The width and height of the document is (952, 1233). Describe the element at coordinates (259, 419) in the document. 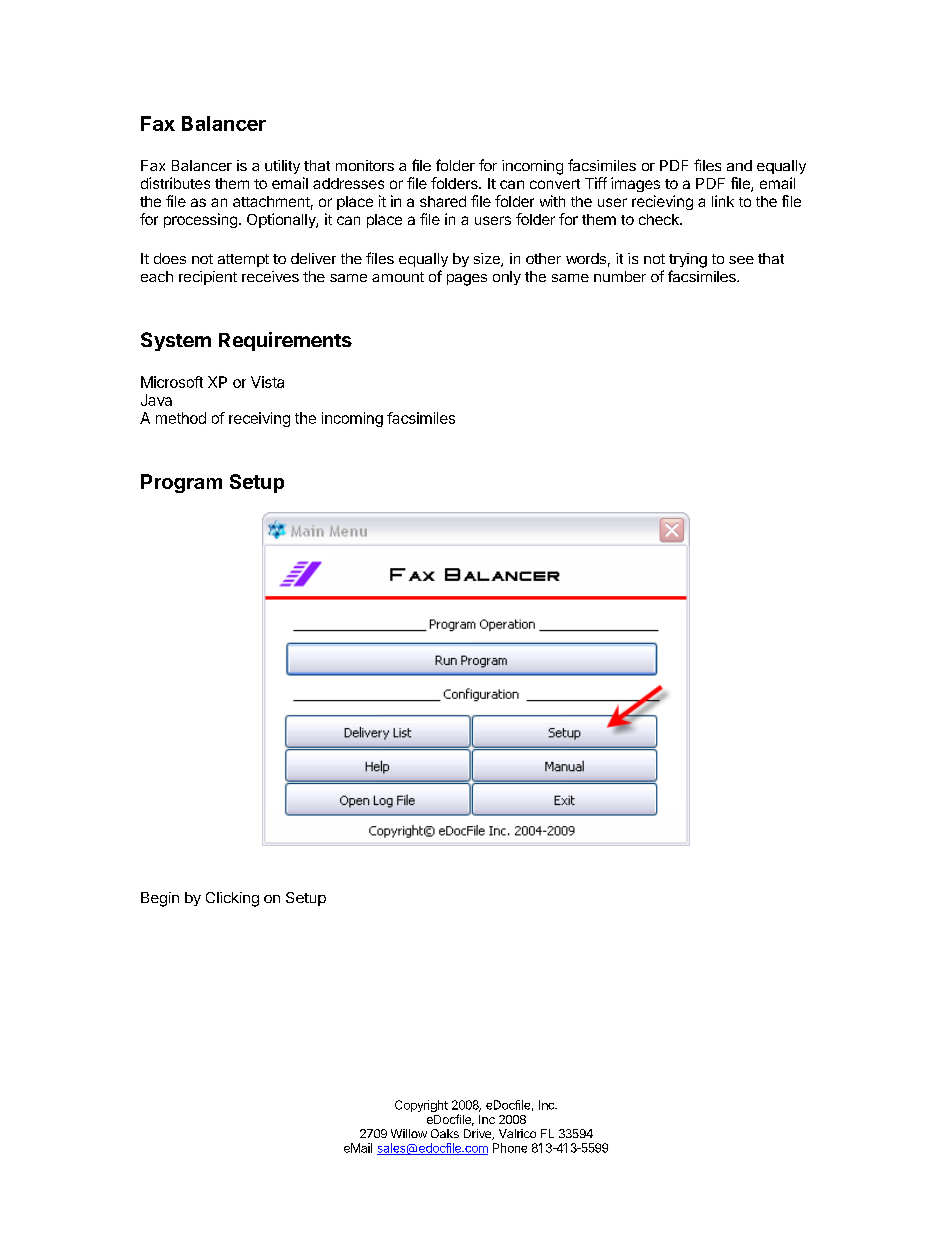

I see `receiving` at that location.
